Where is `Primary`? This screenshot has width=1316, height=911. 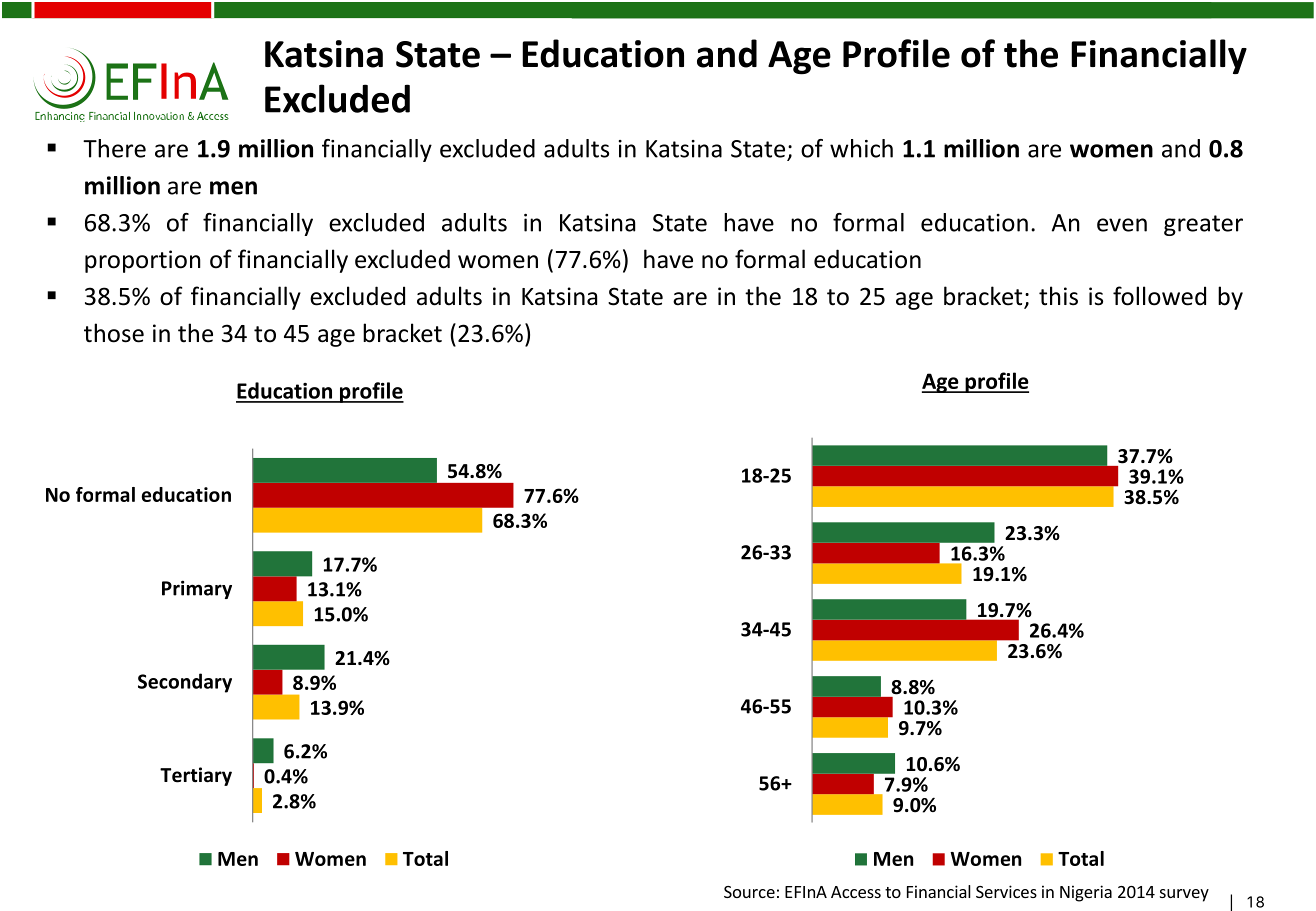 Primary is located at coordinates (197, 589).
